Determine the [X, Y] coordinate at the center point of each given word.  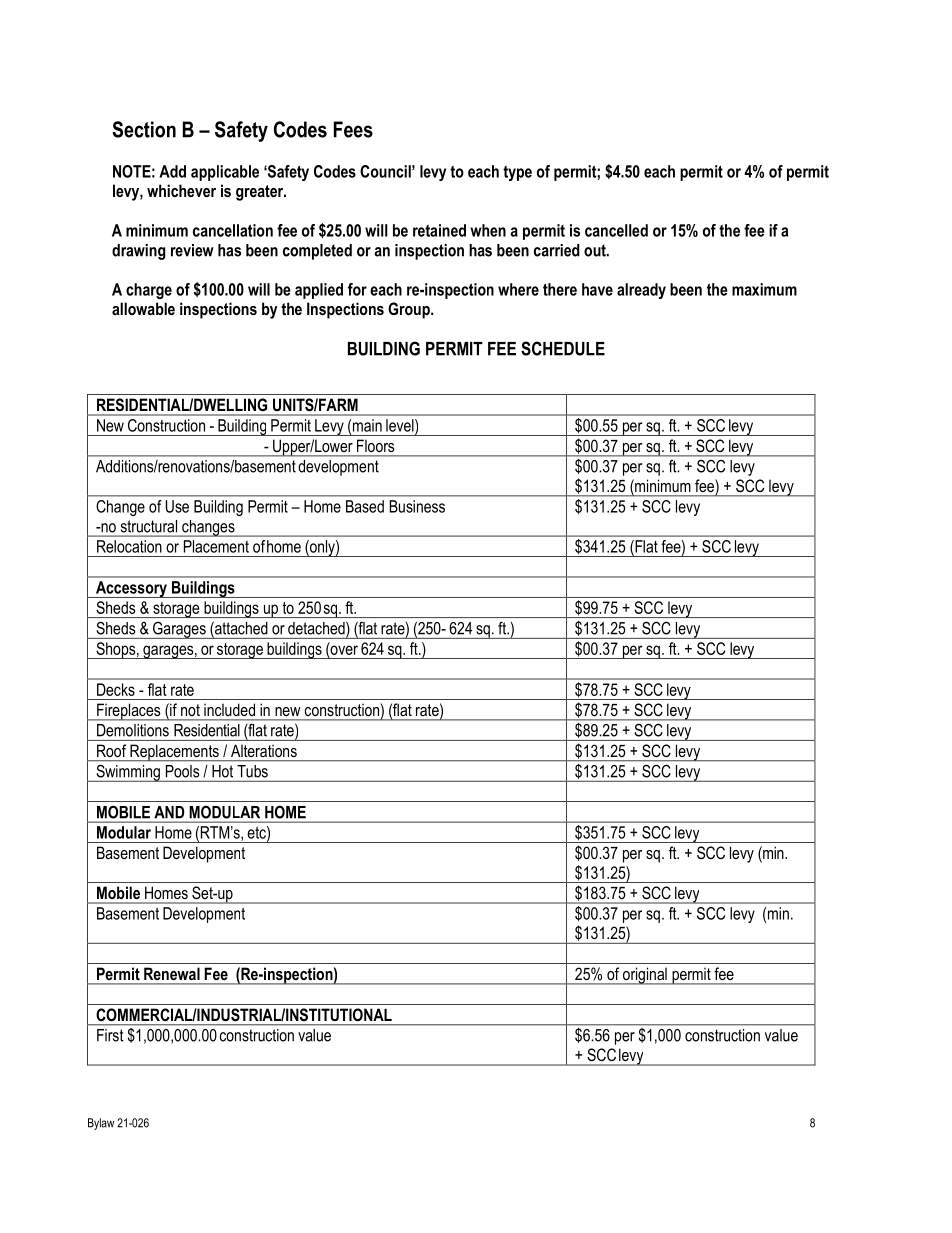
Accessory [131, 589]
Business [417, 506]
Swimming [128, 773]
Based [365, 506]
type [517, 173]
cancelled [616, 230]
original [645, 976]
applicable [225, 173]
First [110, 1035]
